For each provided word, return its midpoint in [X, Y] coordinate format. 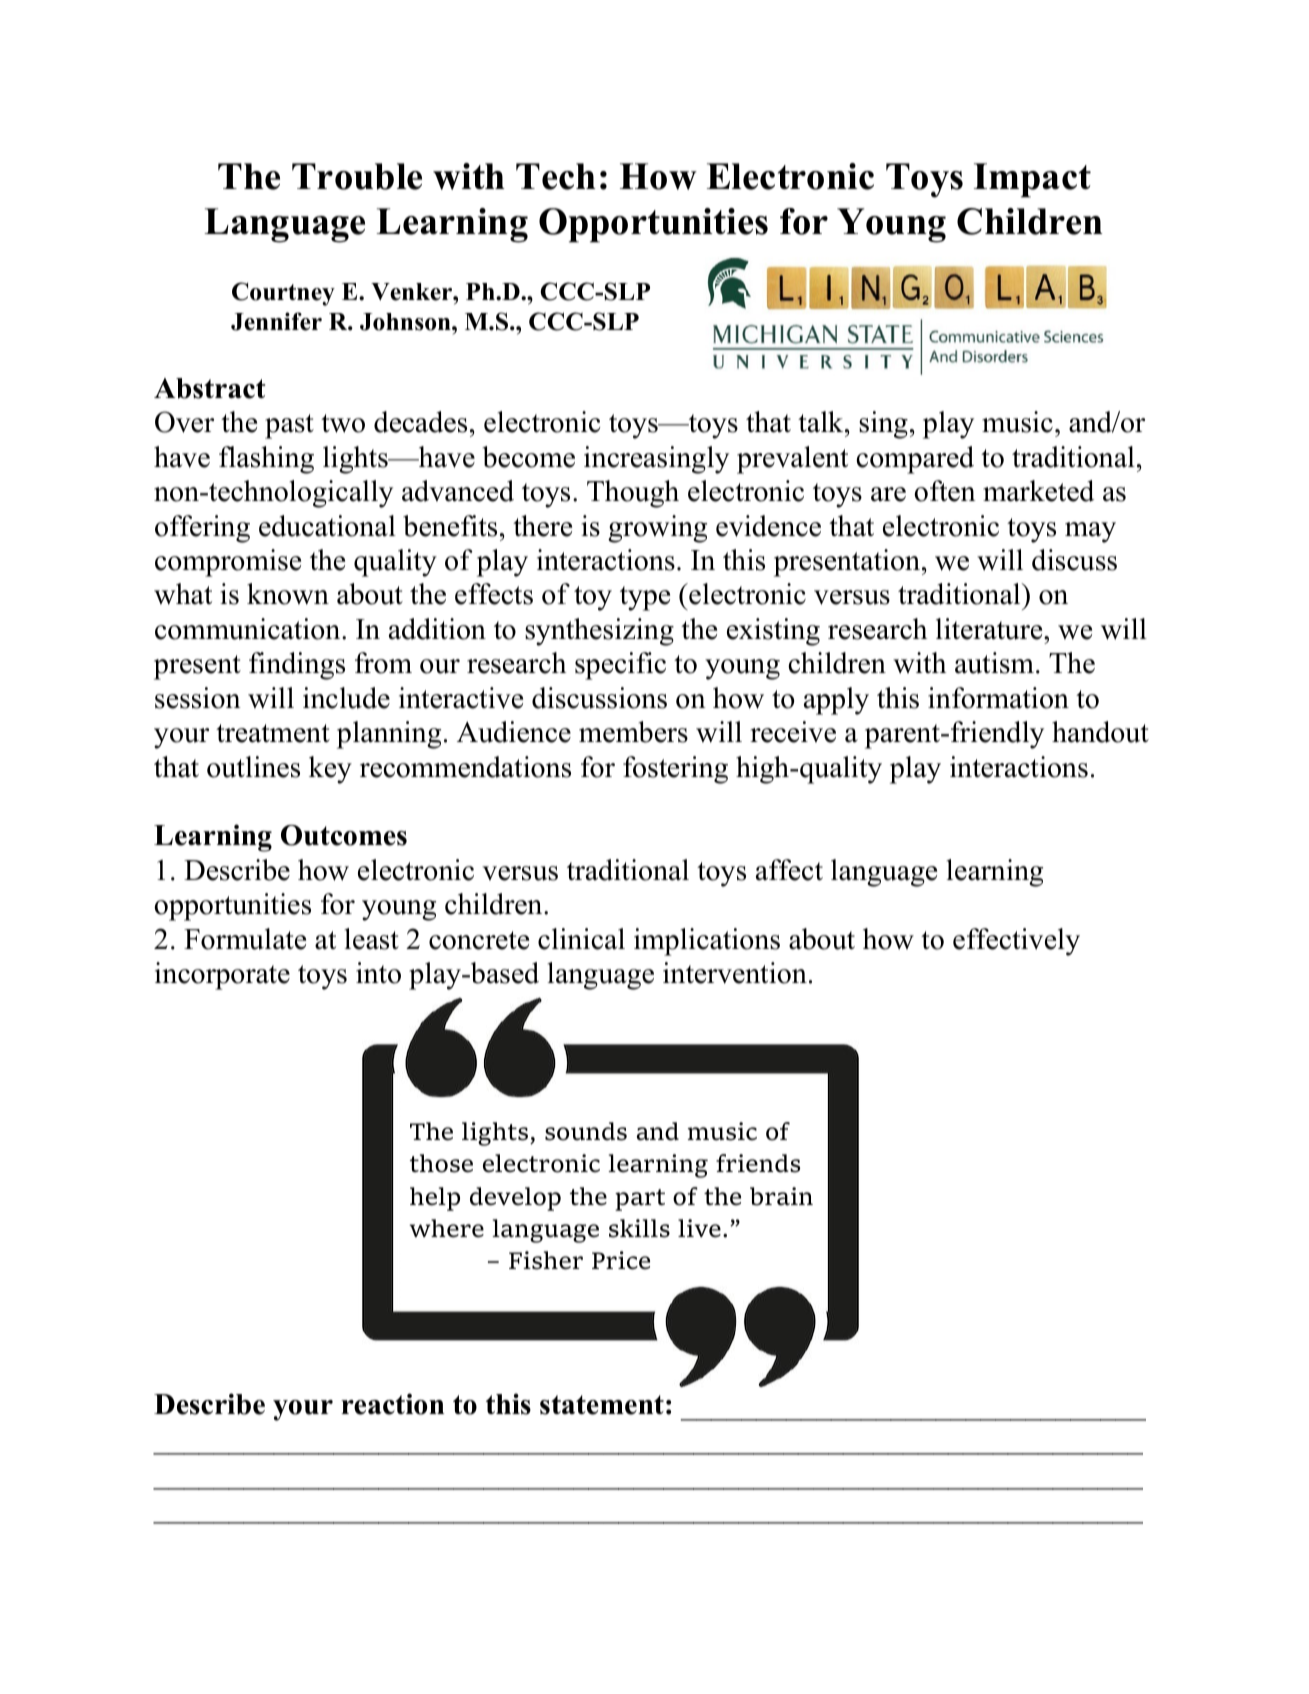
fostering [675, 770]
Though [633, 494]
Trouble [357, 176]
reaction [392, 1404]
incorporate [222, 976]
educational [327, 526]
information [998, 698]
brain [781, 1196]
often [945, 491]
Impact [1032, 180]
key [330, 770]
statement [602, 1405]
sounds [586, 1131]
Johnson [406, 322]
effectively [1016, 942]
